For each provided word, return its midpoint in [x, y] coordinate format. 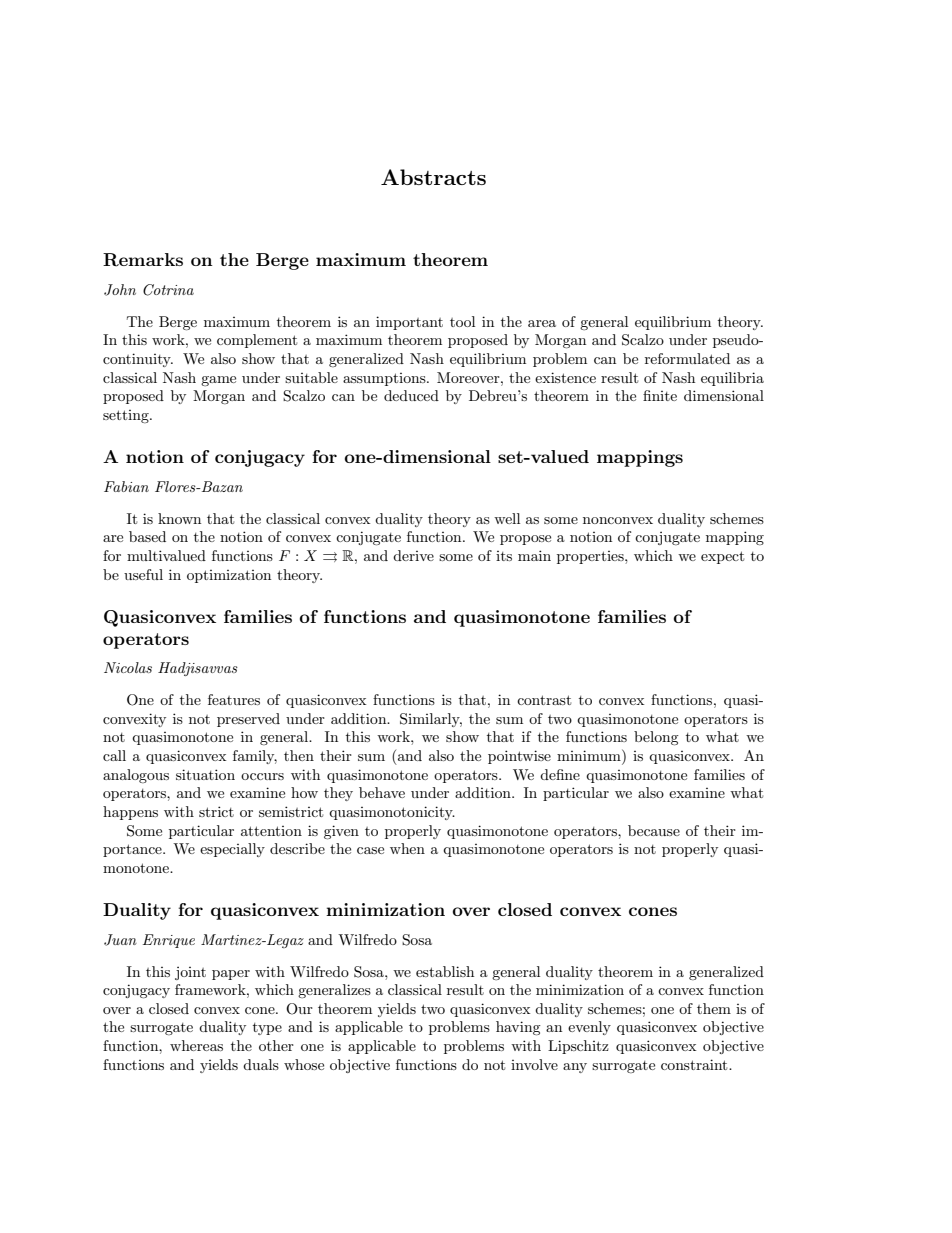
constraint [695, 1064]
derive [413, 555]
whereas [196, 1045]
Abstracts [433, 177]
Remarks [143, 260]
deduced [411, 395]
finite [660, 395]
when [407, 848]
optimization [229, 576]
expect [722, 557]
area [542, 323]
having [518, 1028]
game [218, 381]
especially [232, 850]
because [654, 830]
